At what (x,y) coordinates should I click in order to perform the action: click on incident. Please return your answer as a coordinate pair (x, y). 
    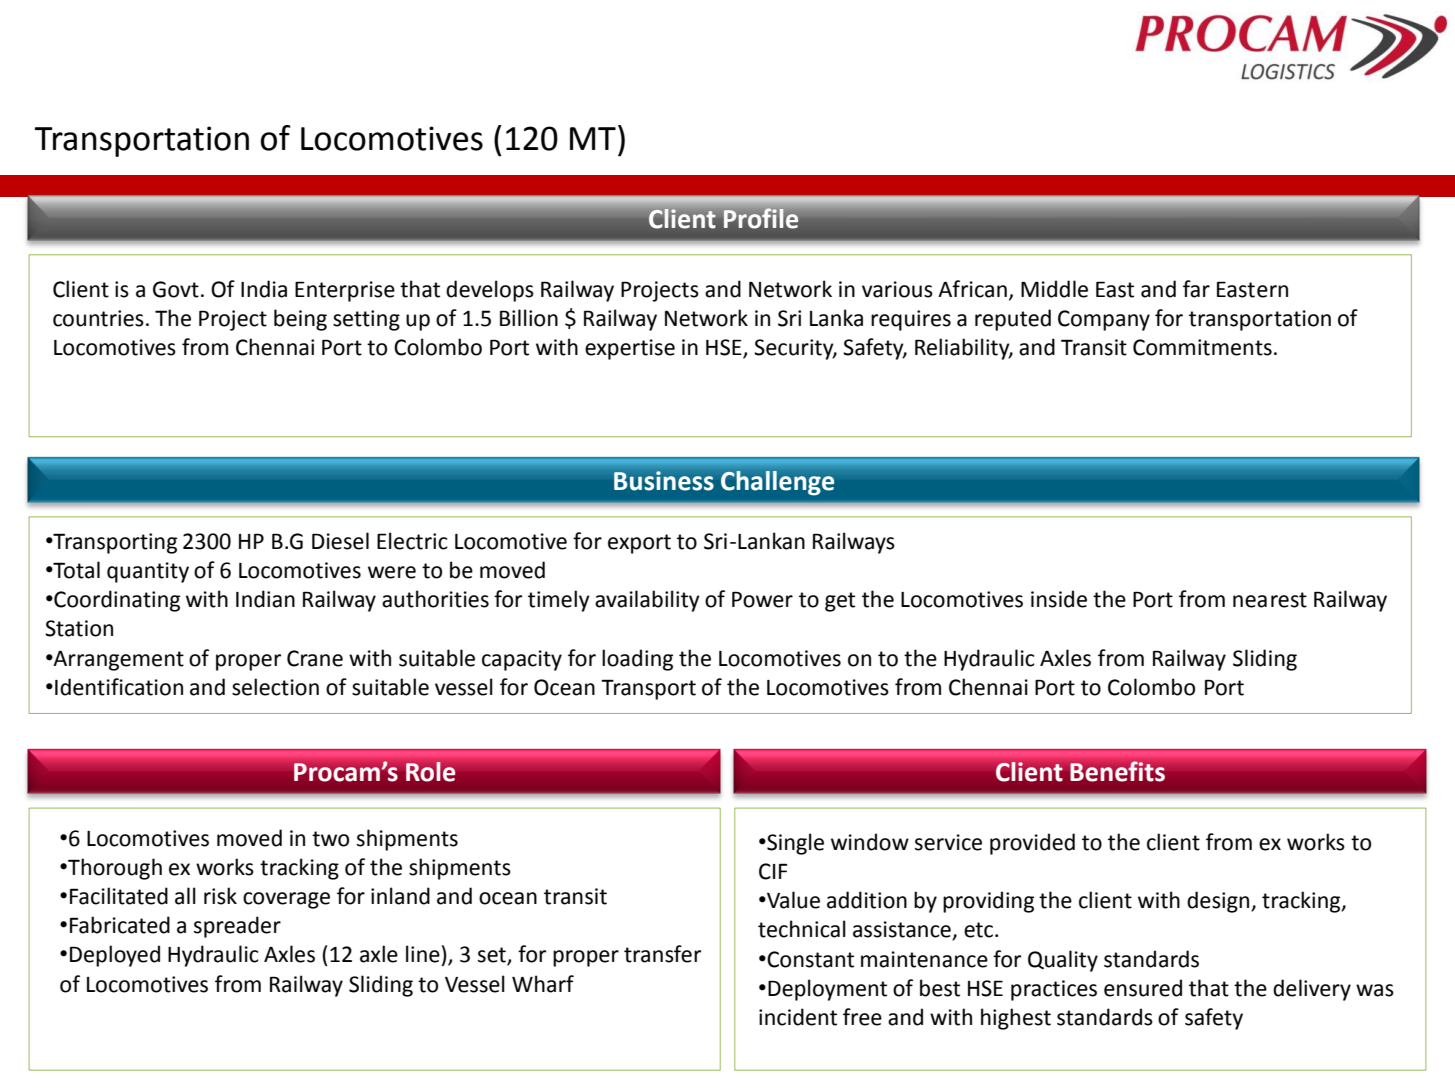
    Looking at the image, I should click on (798, 1017).
